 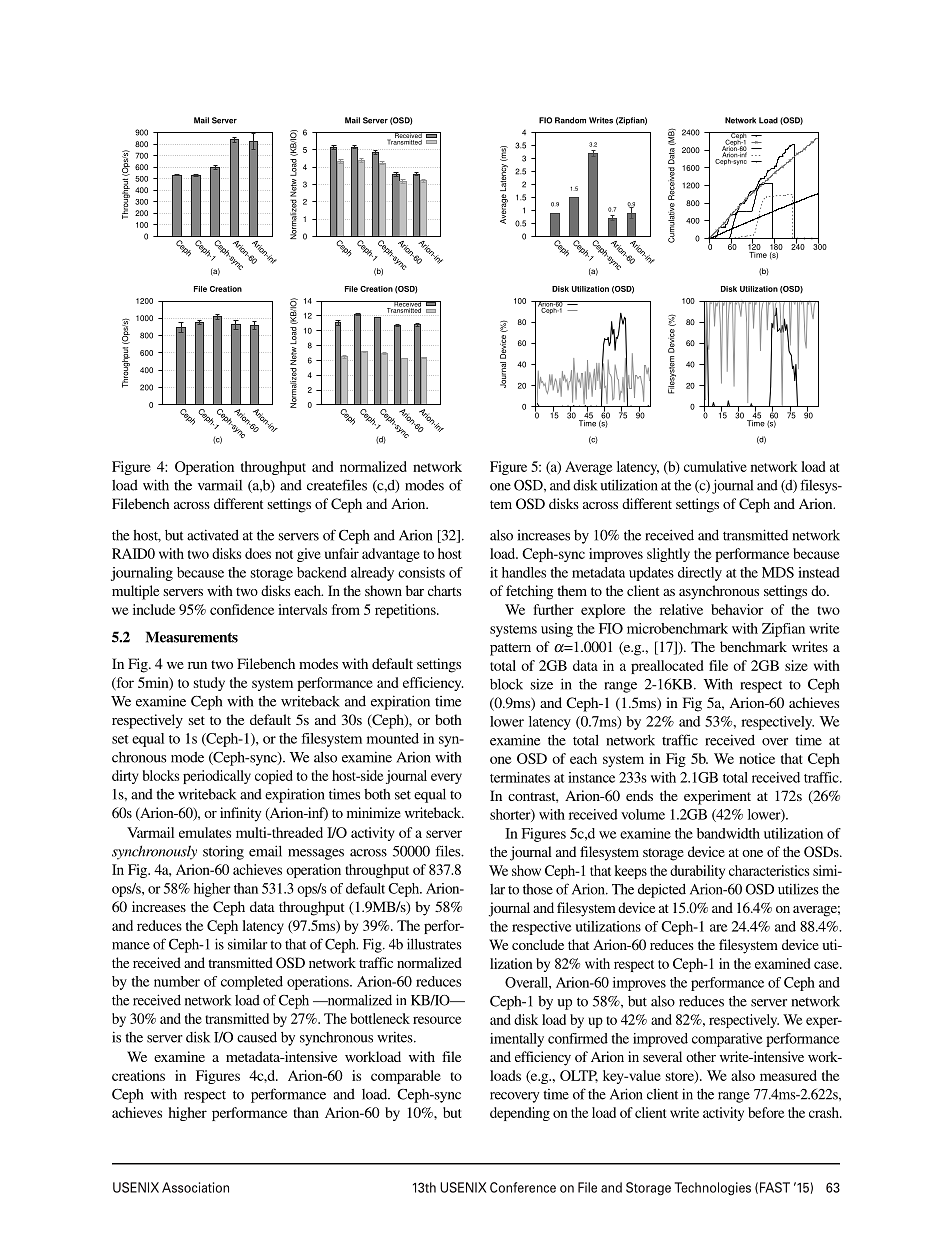 What do you see at coordinates (177, 981) in the screenshot?
I see `number` at bounding box center [177, 981].
